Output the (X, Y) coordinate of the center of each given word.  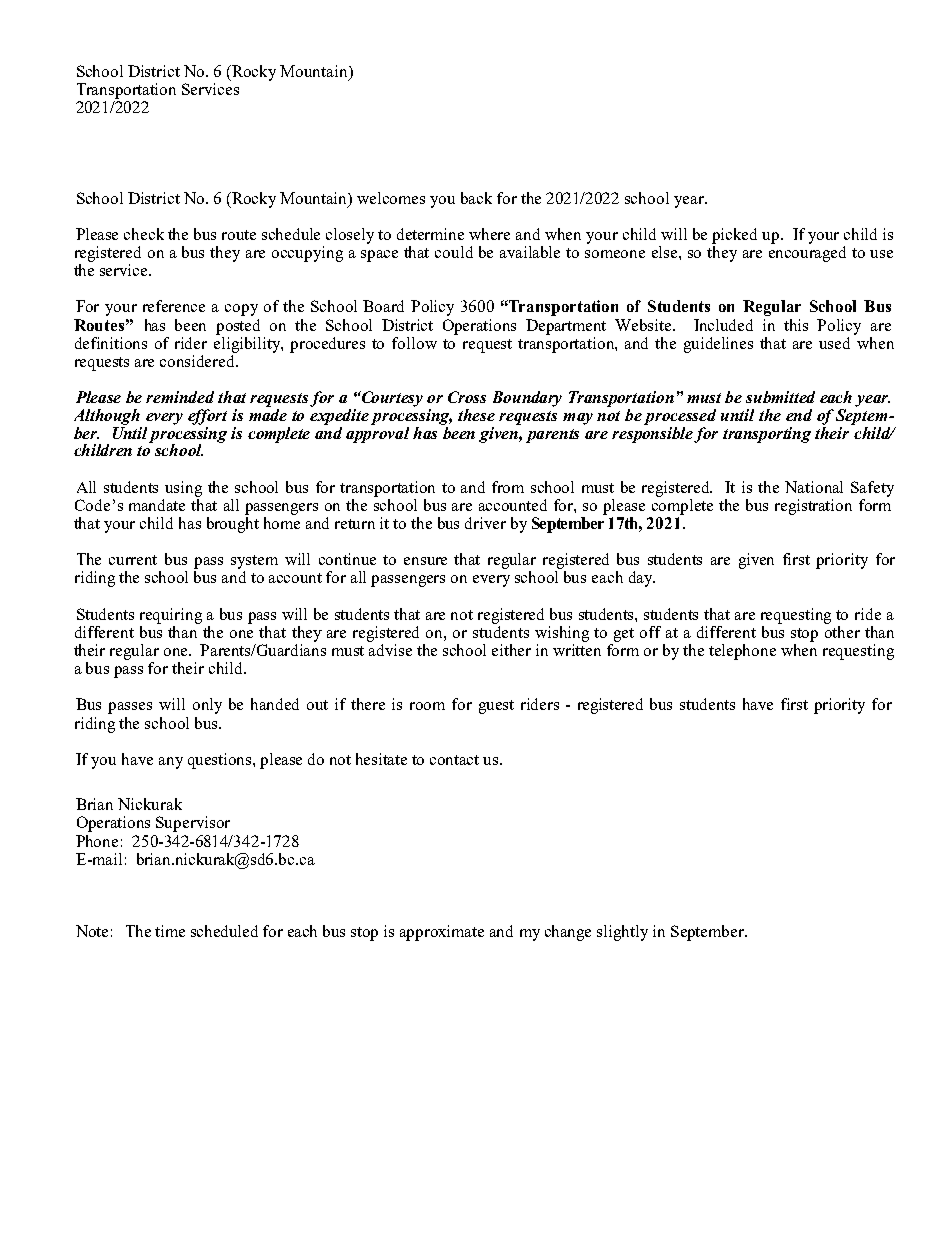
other (842, 630)
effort (207, 417)
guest (496, 707)
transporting (767, 435)
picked (734, 236)
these (476, 415)
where (489, 234)
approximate (442, 933)
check (144, 234)
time (170, 931)
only (207, 706)
